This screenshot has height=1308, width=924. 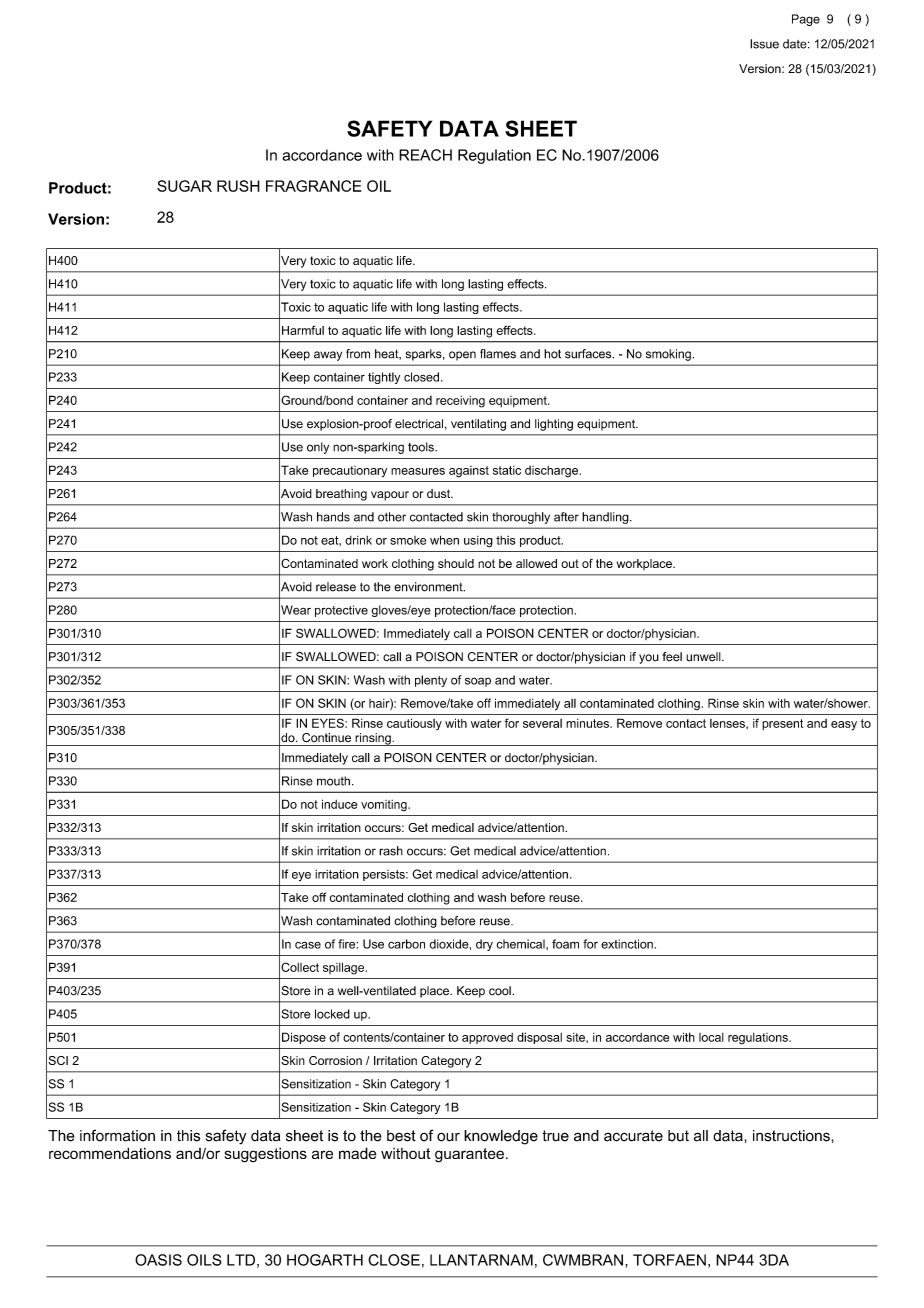 I want to click on Issue, so click(x=764, y=44).
